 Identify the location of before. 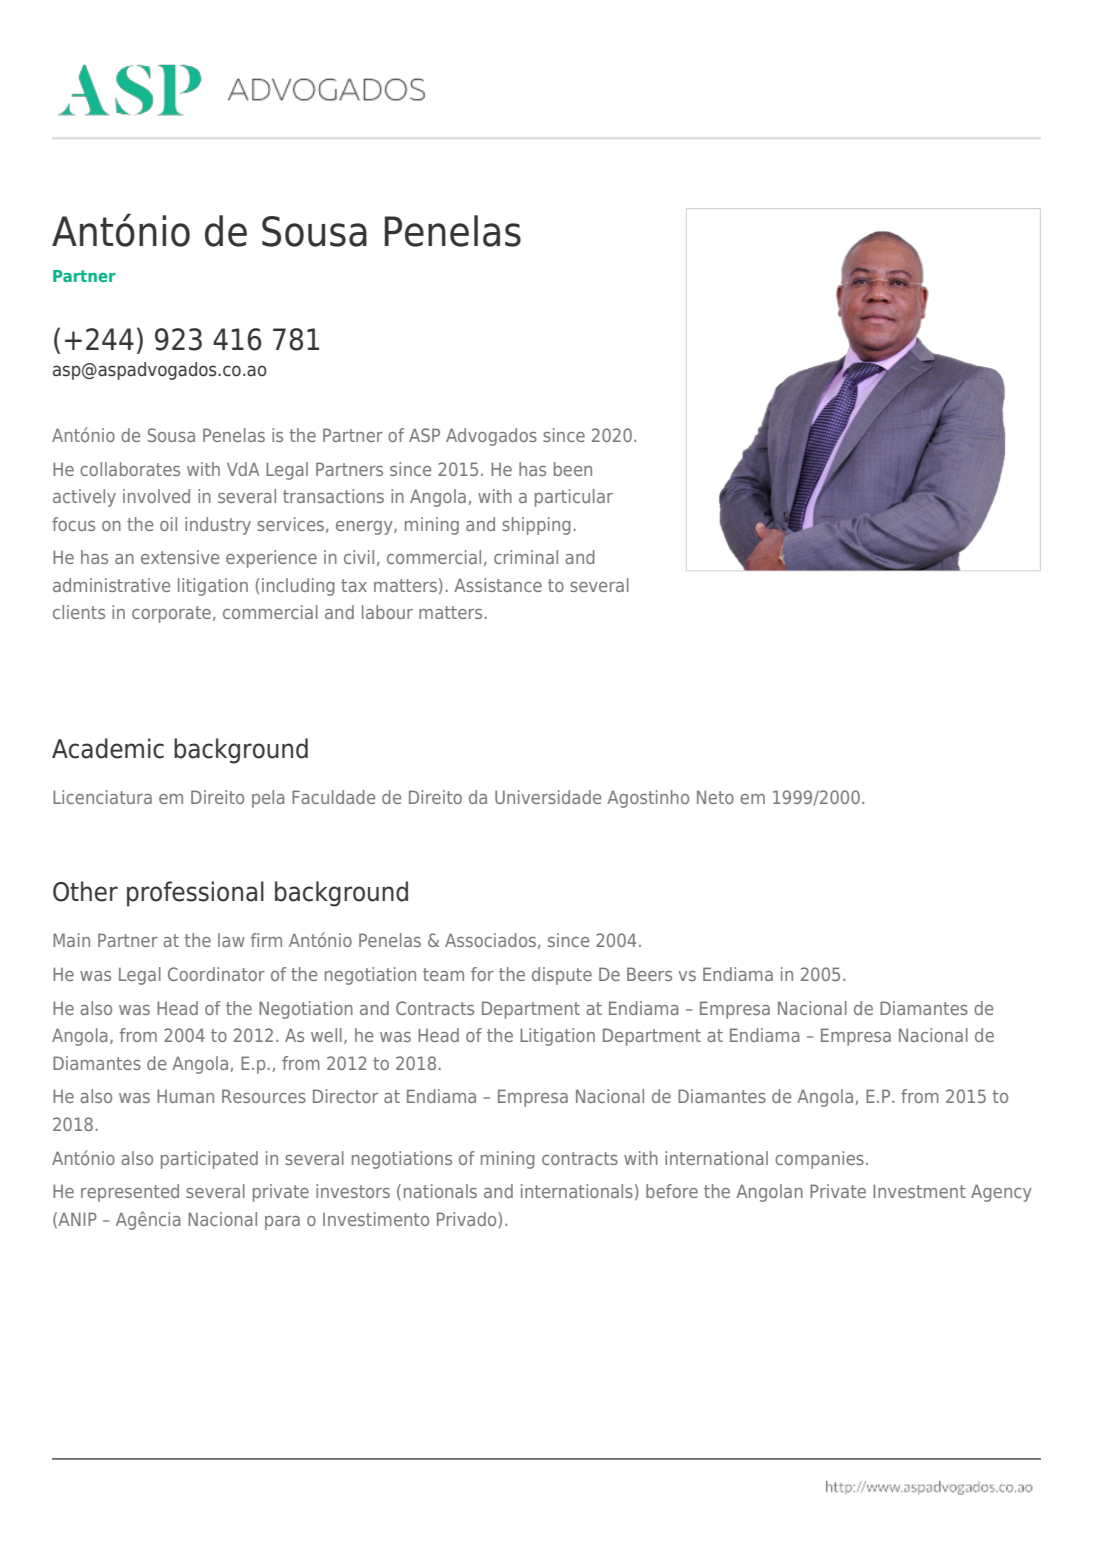
(672, 1191).
